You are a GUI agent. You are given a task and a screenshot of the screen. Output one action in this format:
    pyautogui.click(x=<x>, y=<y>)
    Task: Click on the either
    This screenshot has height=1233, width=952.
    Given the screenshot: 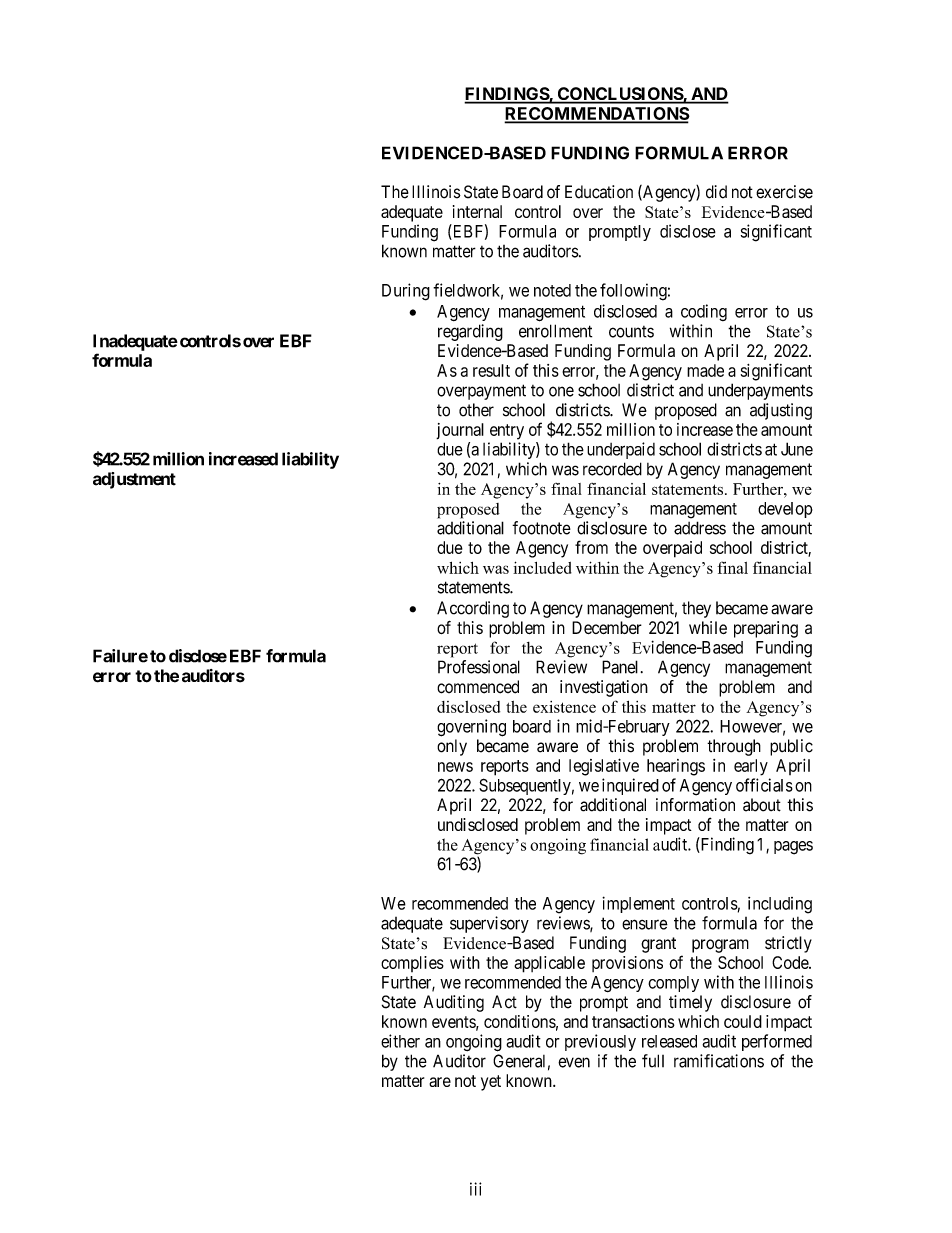 What is the action you would take?
    pyautogui.click(x=400, y=1041)
